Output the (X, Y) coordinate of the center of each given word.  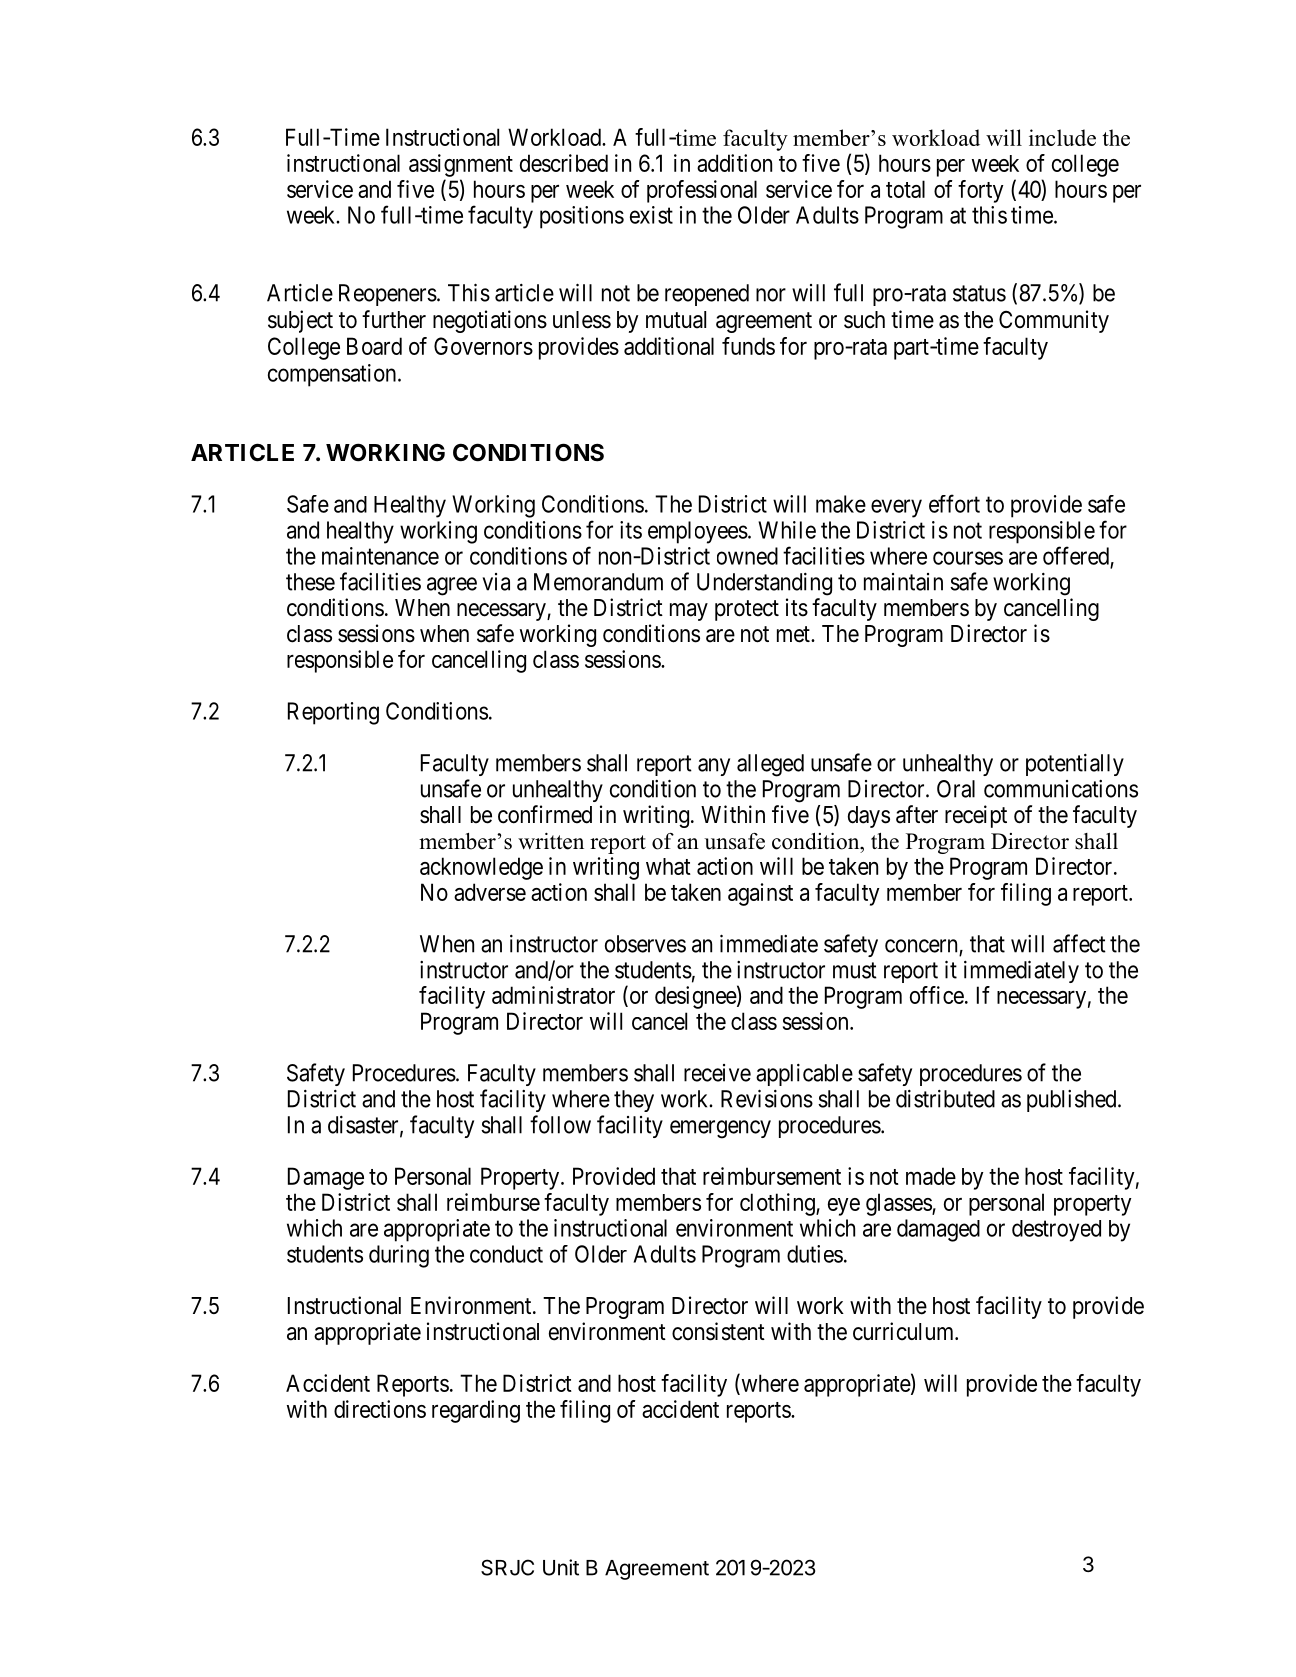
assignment (461, 165)
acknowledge (481, 868)
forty (981, 191)
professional (702, 191)
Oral (956, 789)
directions (380, 1409)
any (714, 767)
